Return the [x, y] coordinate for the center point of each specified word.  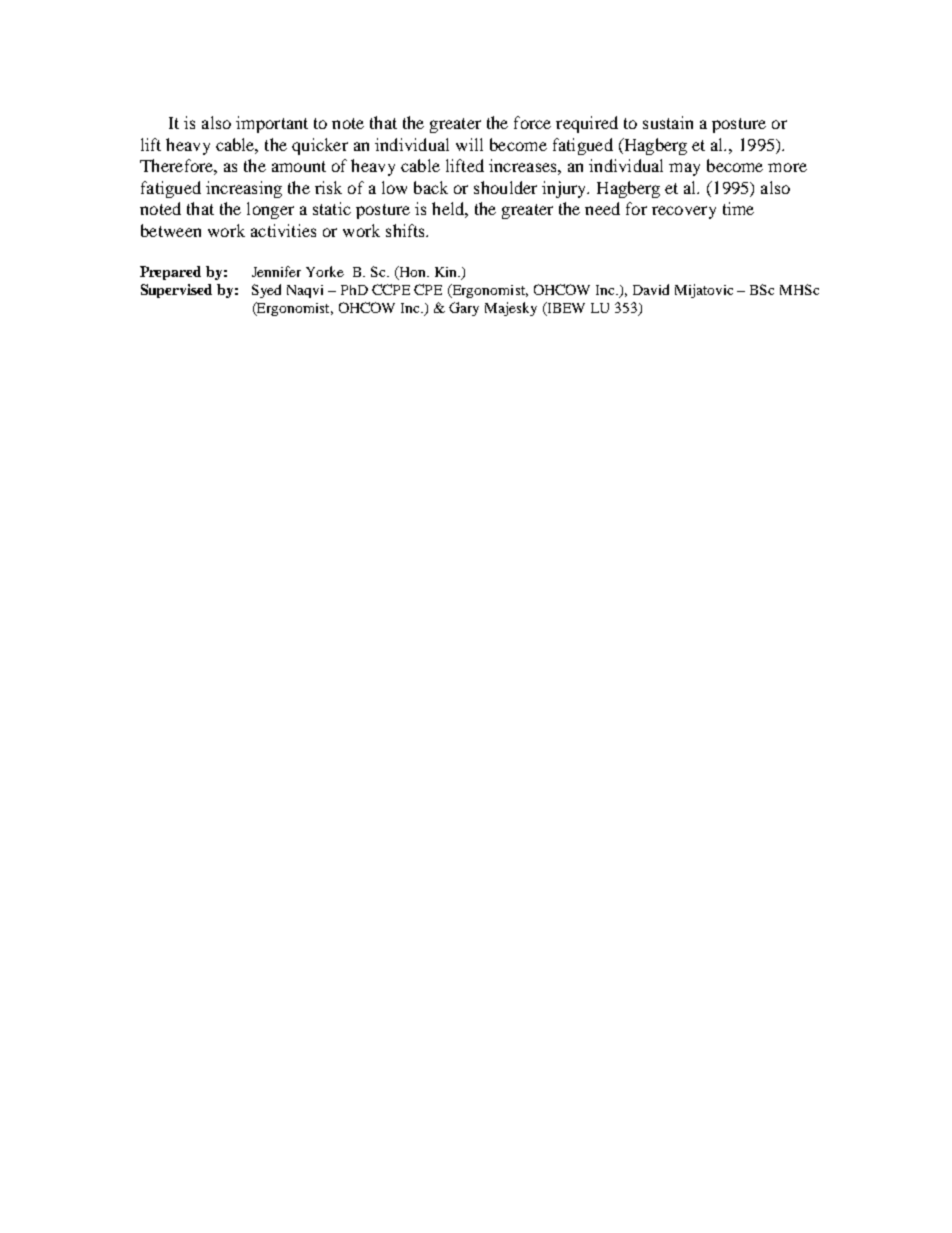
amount [299, 166]
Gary [464, 309]
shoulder [505, 187]
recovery [684, 212]
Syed [266, 291]
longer [270, 210]
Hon [413, 272]
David [651, 289]
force [532, 122]
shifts [407, 230]
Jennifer [276, 271]
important [272, 124]
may [684, 169]
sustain [668, 122]
